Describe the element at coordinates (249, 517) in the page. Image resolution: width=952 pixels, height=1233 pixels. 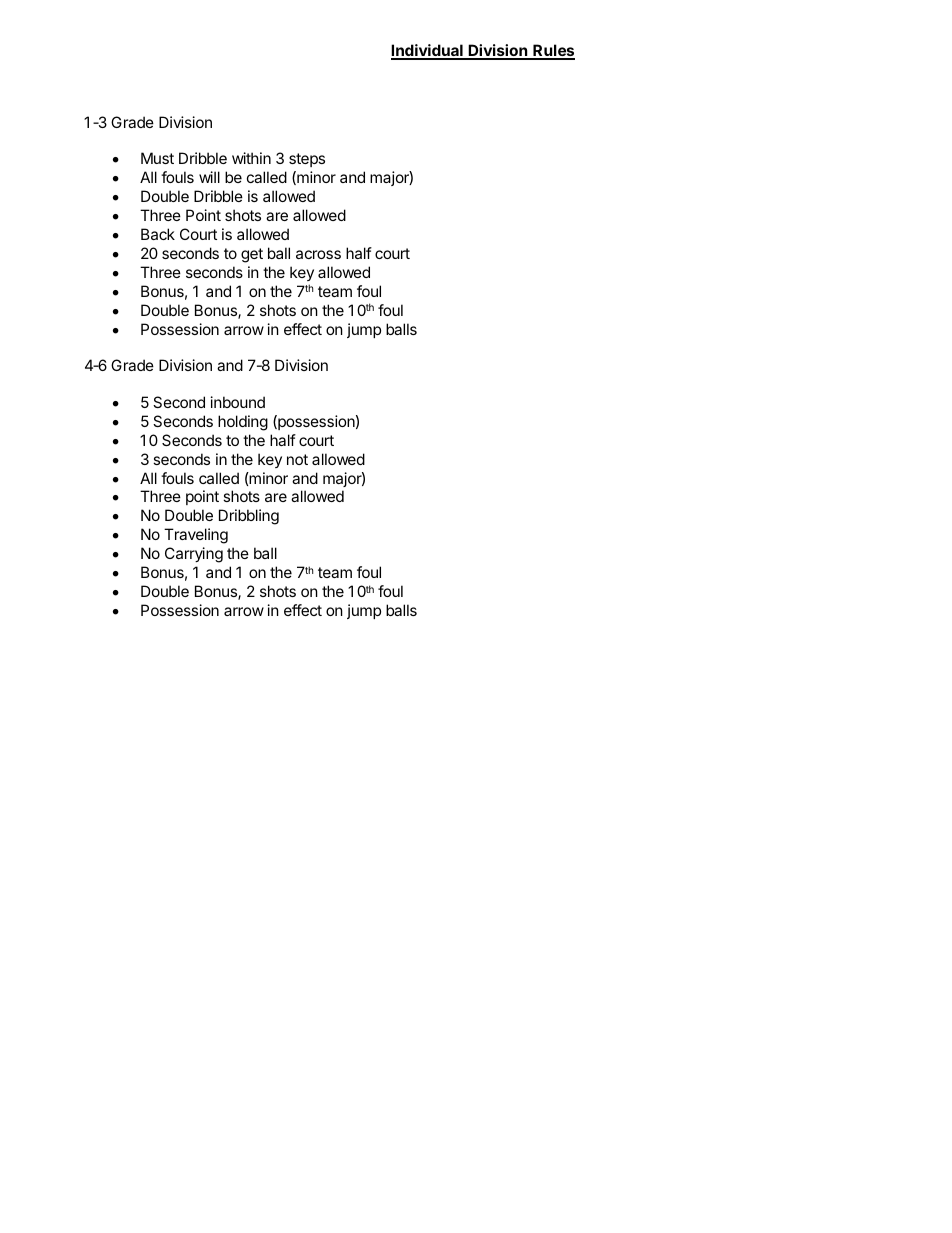
I see `Dribbling` at that location.
